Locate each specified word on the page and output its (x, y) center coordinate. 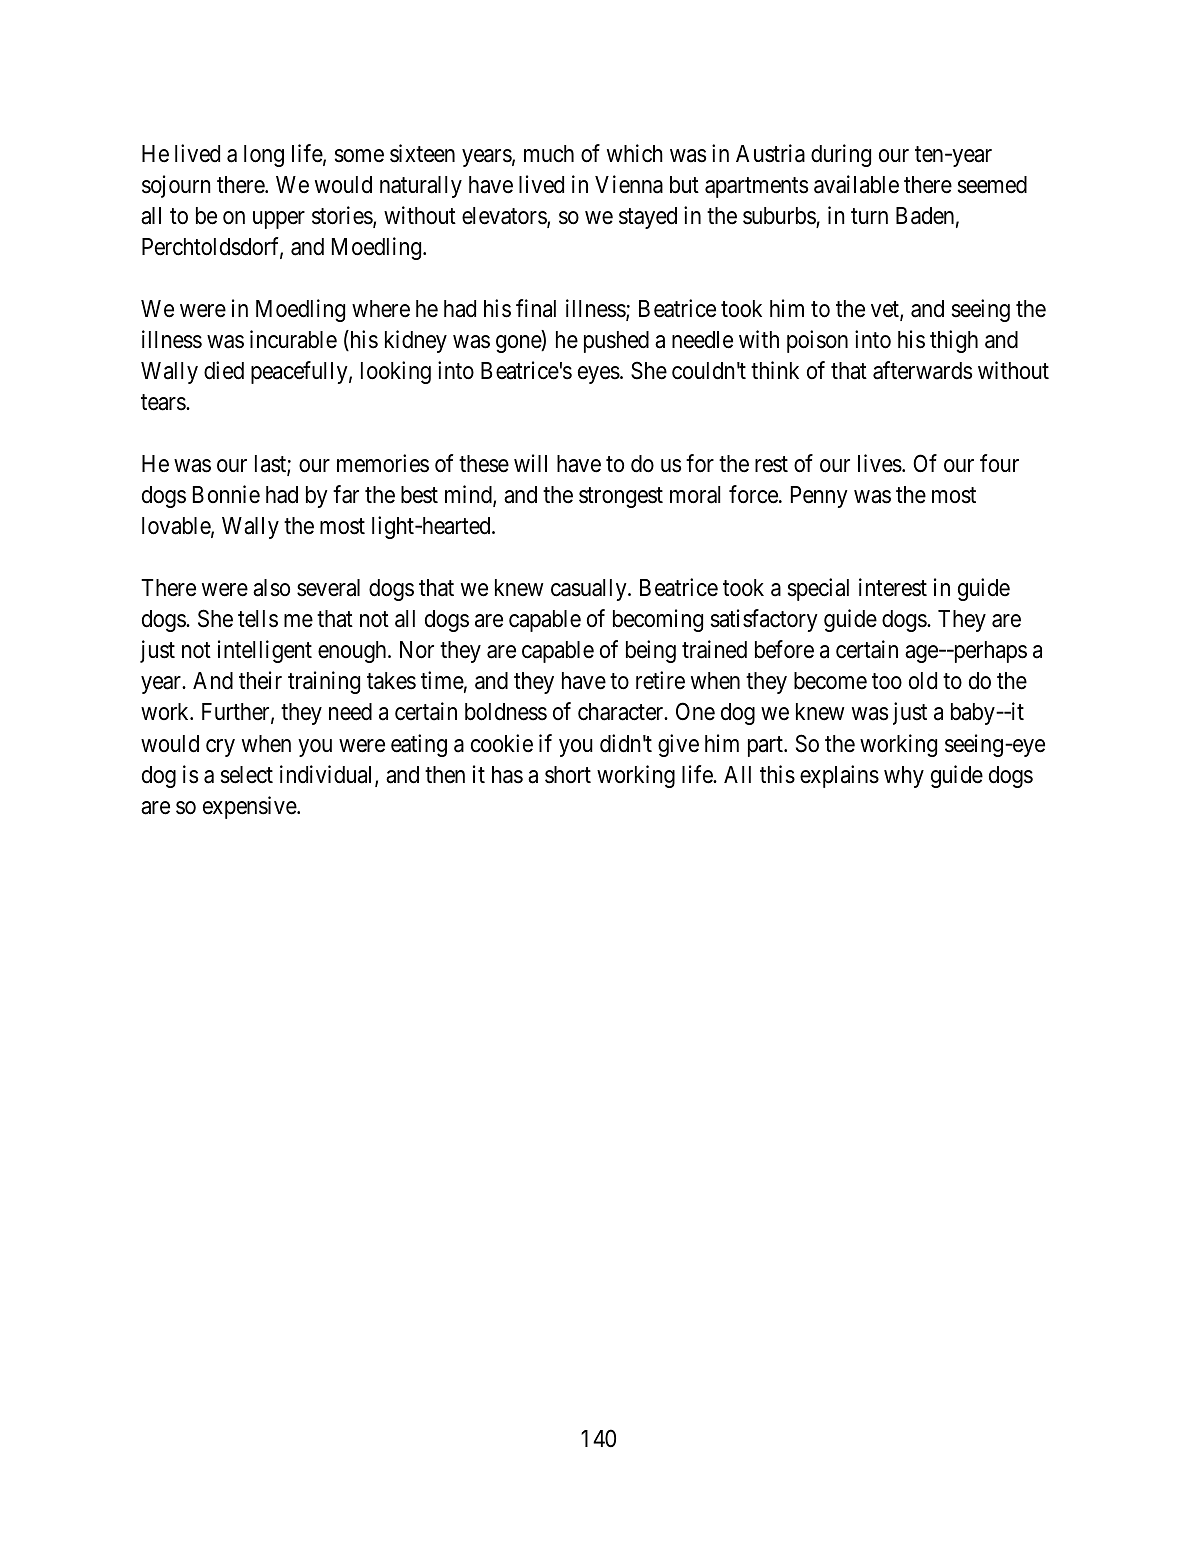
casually (590, 590)
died (224, 370)
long (264, 156)
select (247, 775)
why (904, 777)
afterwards (922, 370)
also (271, 588)
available (856, 184)
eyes (599, 375)
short (568, 775)
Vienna (629, 184)
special (818, 589)
